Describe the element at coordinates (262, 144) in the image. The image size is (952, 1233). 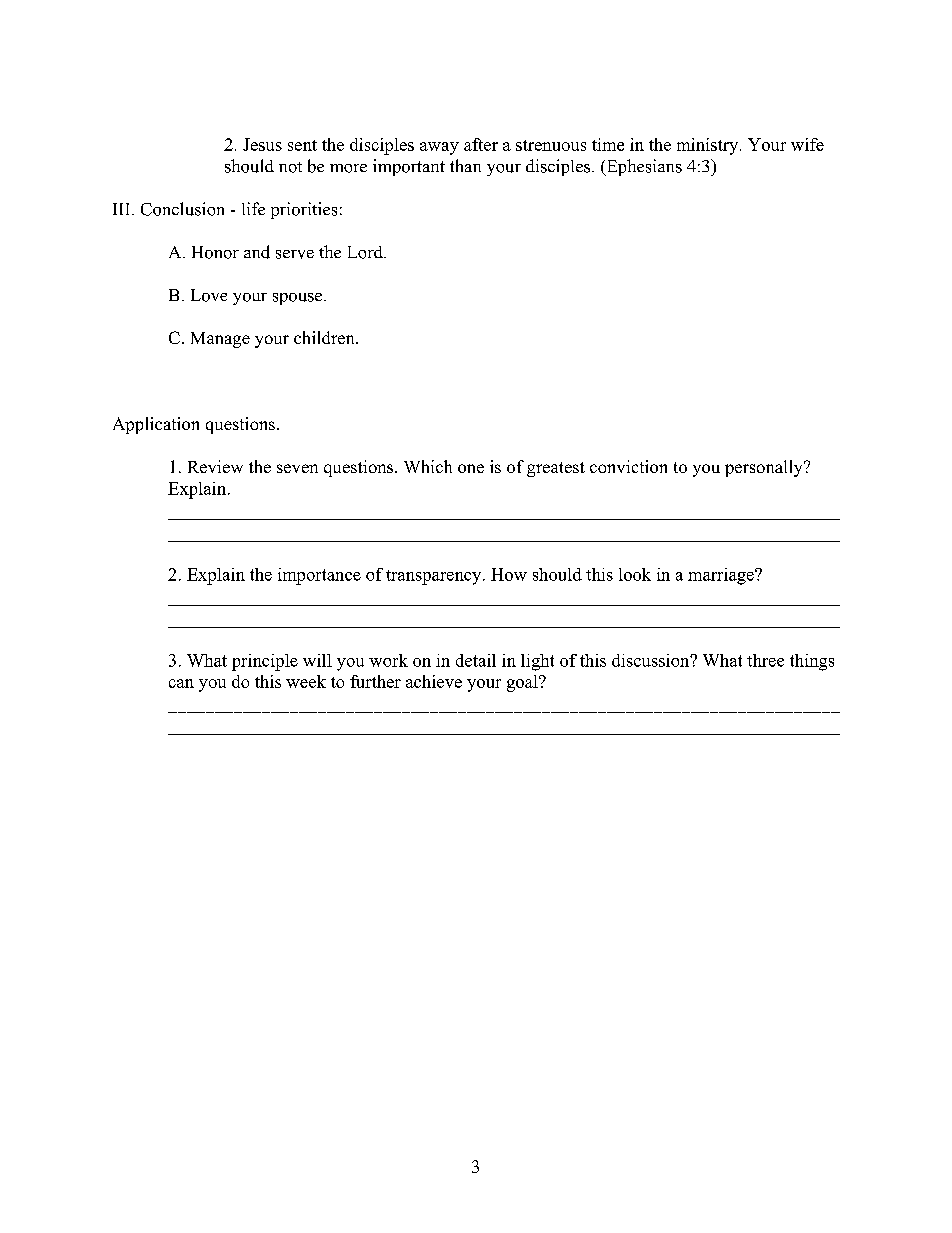
I see `Jesus` at that location.
